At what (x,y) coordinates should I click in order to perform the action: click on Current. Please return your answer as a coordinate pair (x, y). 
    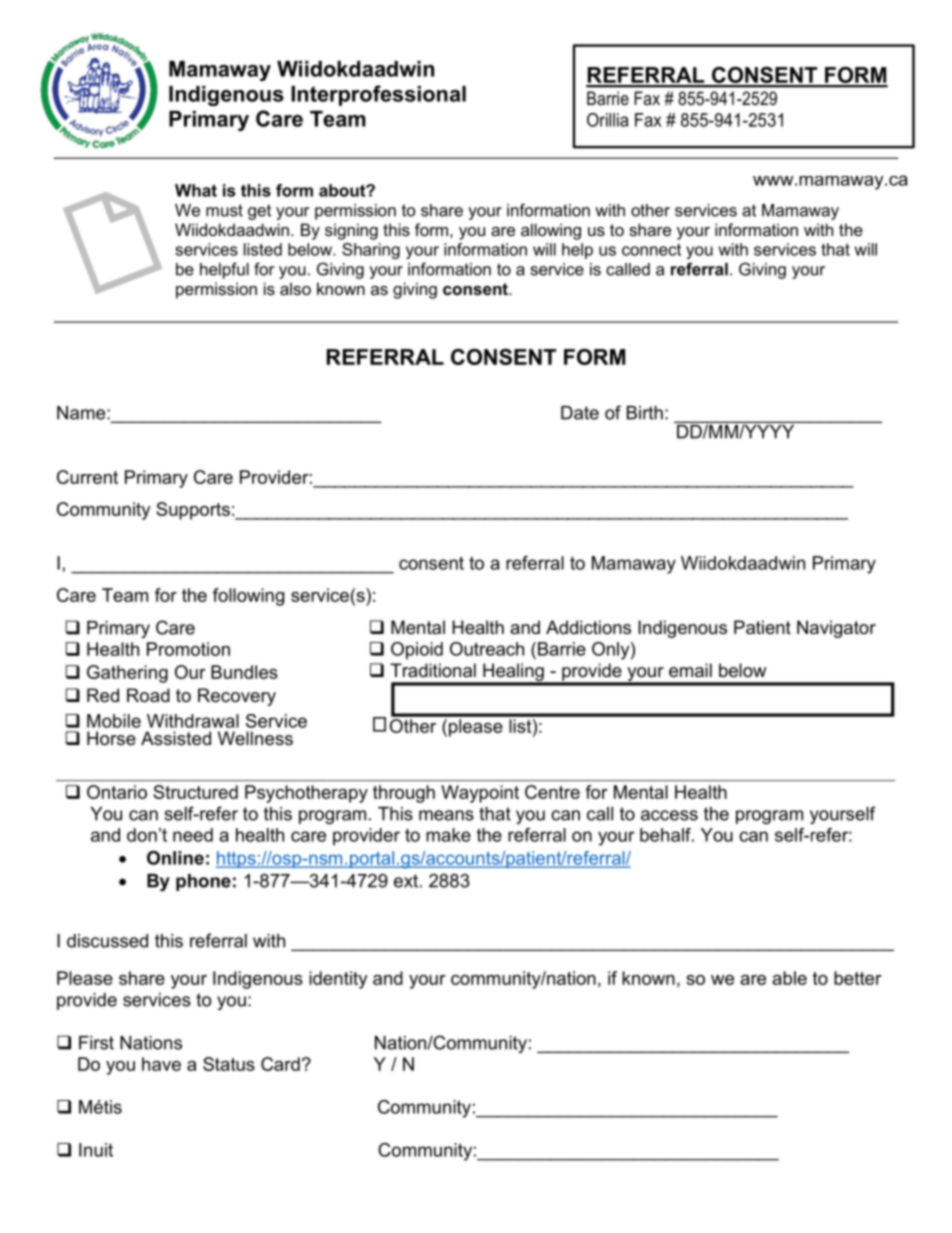
    Looking at the image, I should click on (87, 477).
